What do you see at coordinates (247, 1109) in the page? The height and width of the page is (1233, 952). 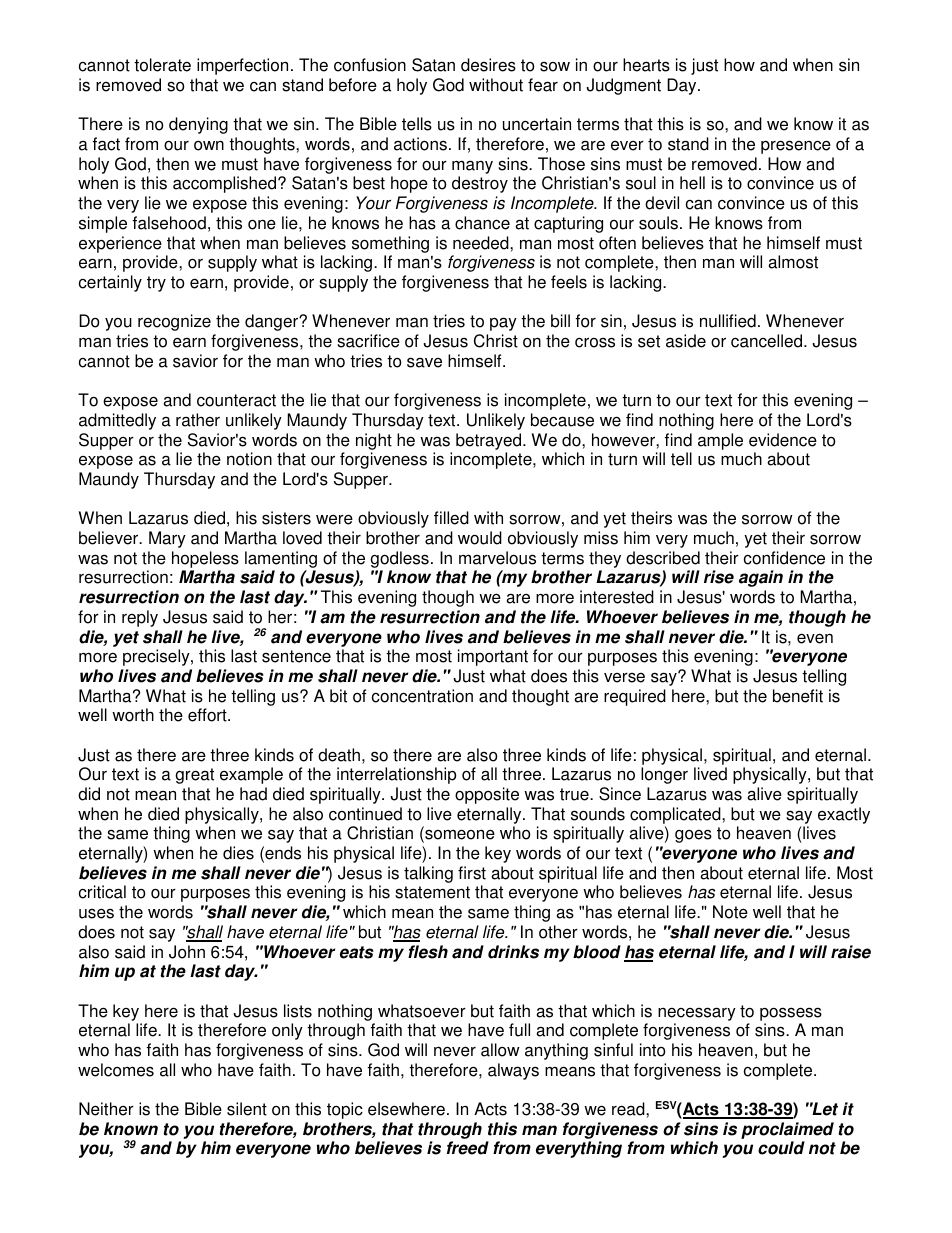 I see `silent` at bounding box center [247, 1109].
